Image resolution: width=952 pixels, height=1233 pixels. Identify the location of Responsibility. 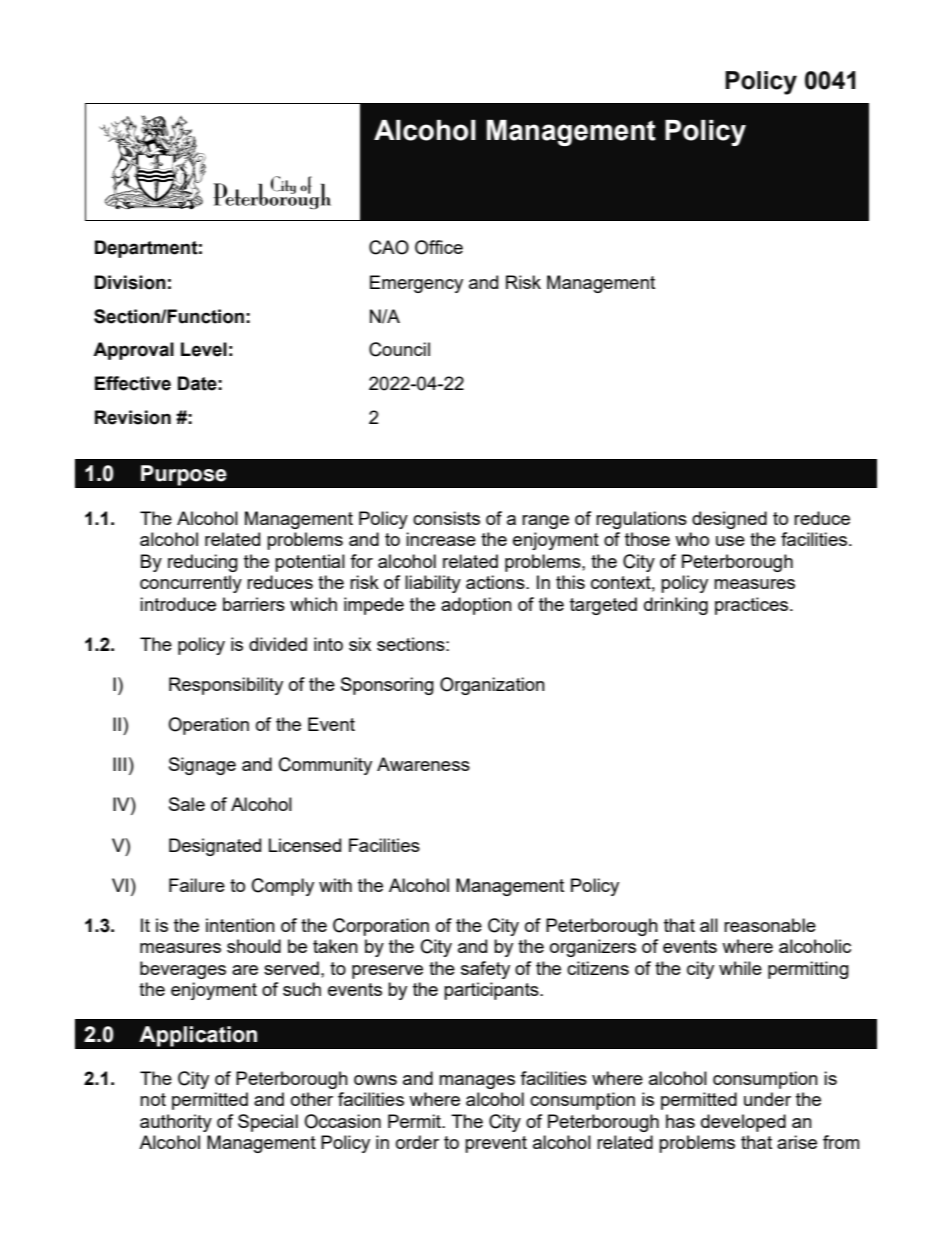
(226, 686).
